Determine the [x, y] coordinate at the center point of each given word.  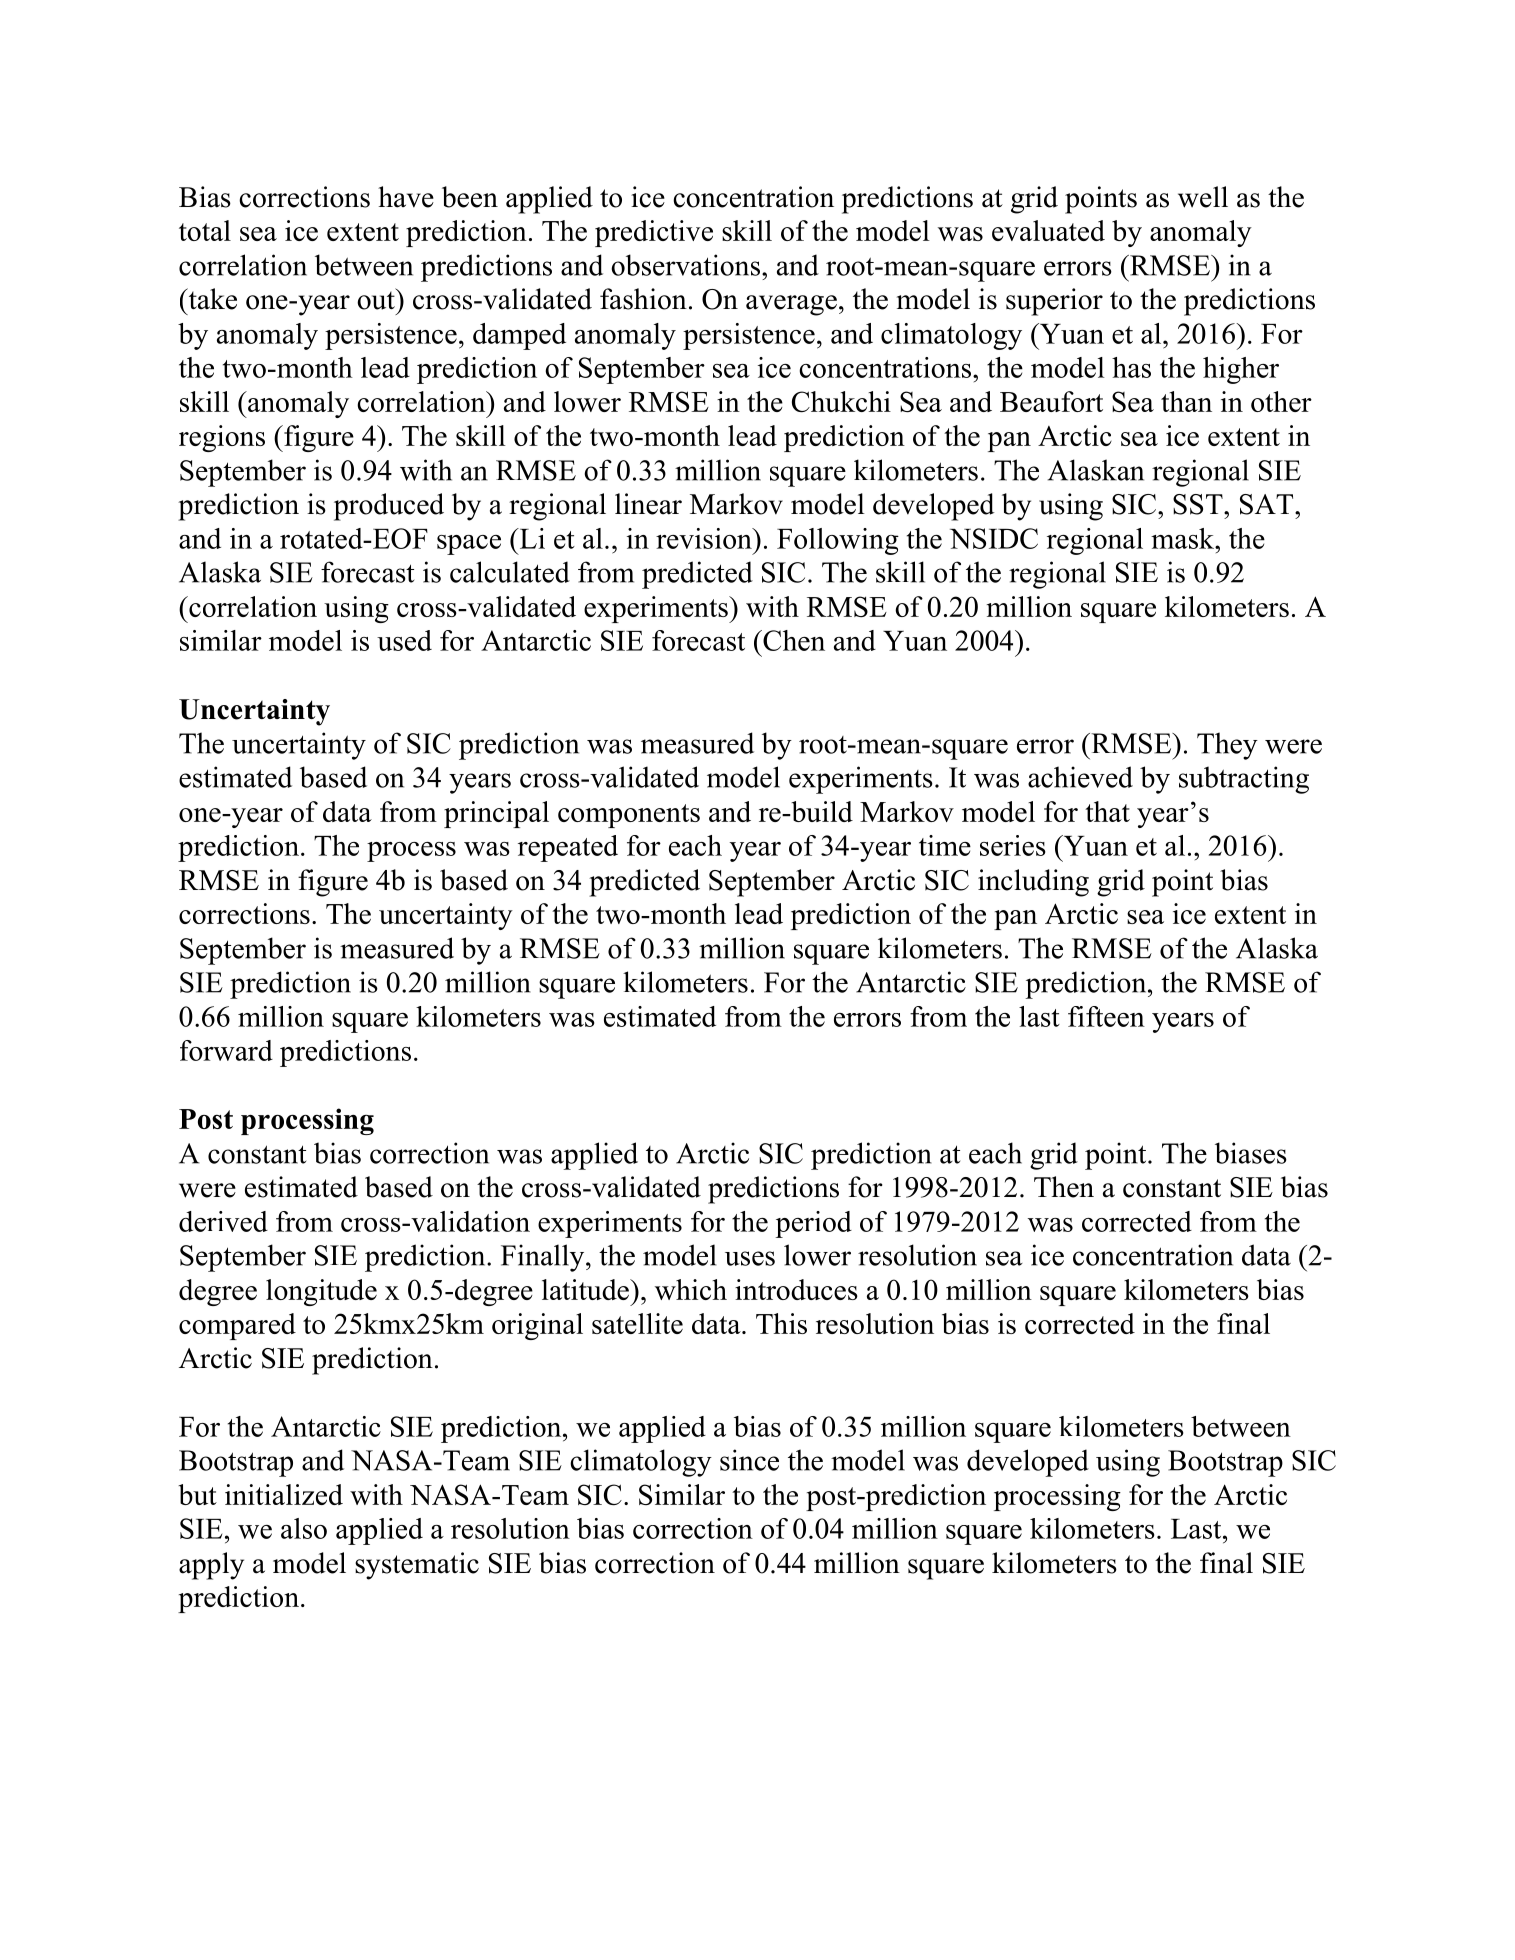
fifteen [1106, 1016]
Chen [793, 640]
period [814, 1224]
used [404, 640]
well [1203, 197]
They [1227, 746]
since [749, 1460]
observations [685, 265]
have [406, 197]
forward [226, 1050]
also [304, 1528]
